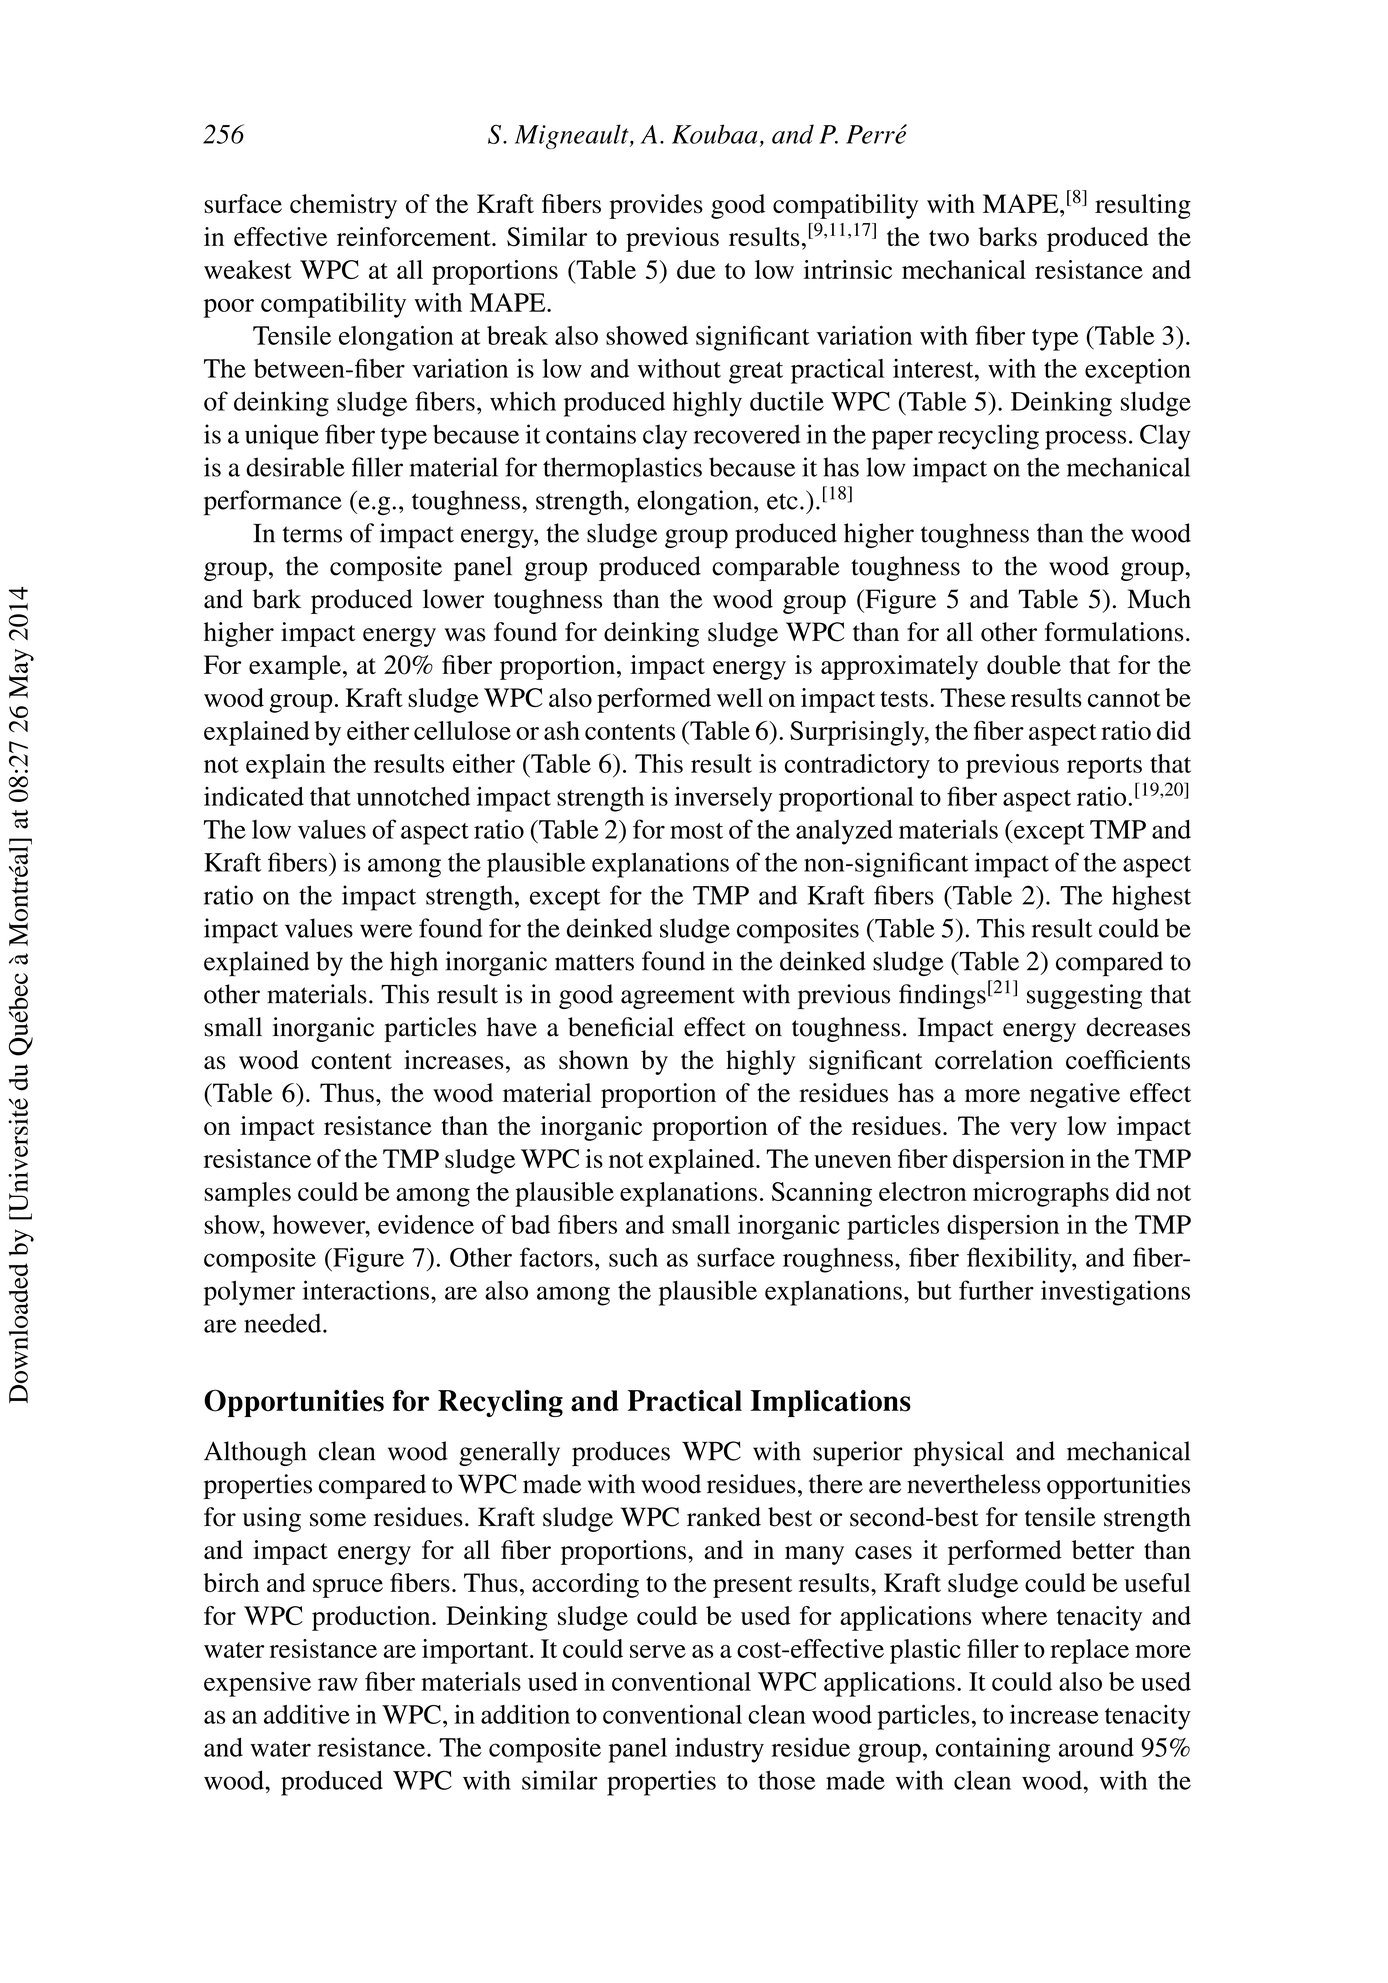 This screenshot has width=1388, height=1983. What do you see at coordinates (1041, 1194) in the screenshot?
I see `micrographs` at bounding box center [1041, 1194].
